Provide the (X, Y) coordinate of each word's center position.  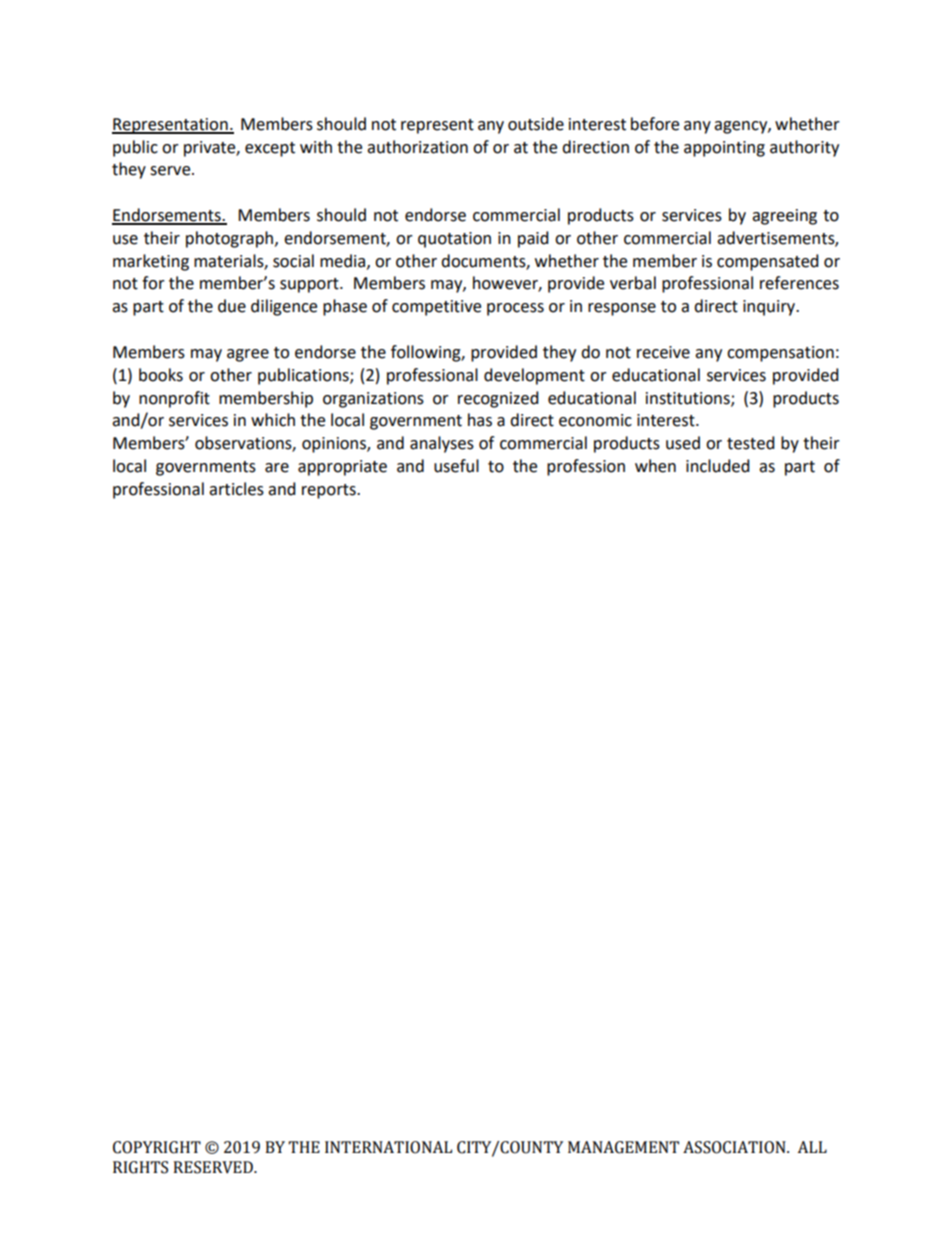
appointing (724, 149)
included (718, 466)
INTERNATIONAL (388, 1147)
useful (456, 466)
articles (236, 489)
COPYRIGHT (157, 1147)
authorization (417, 147)
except (270, 149)
